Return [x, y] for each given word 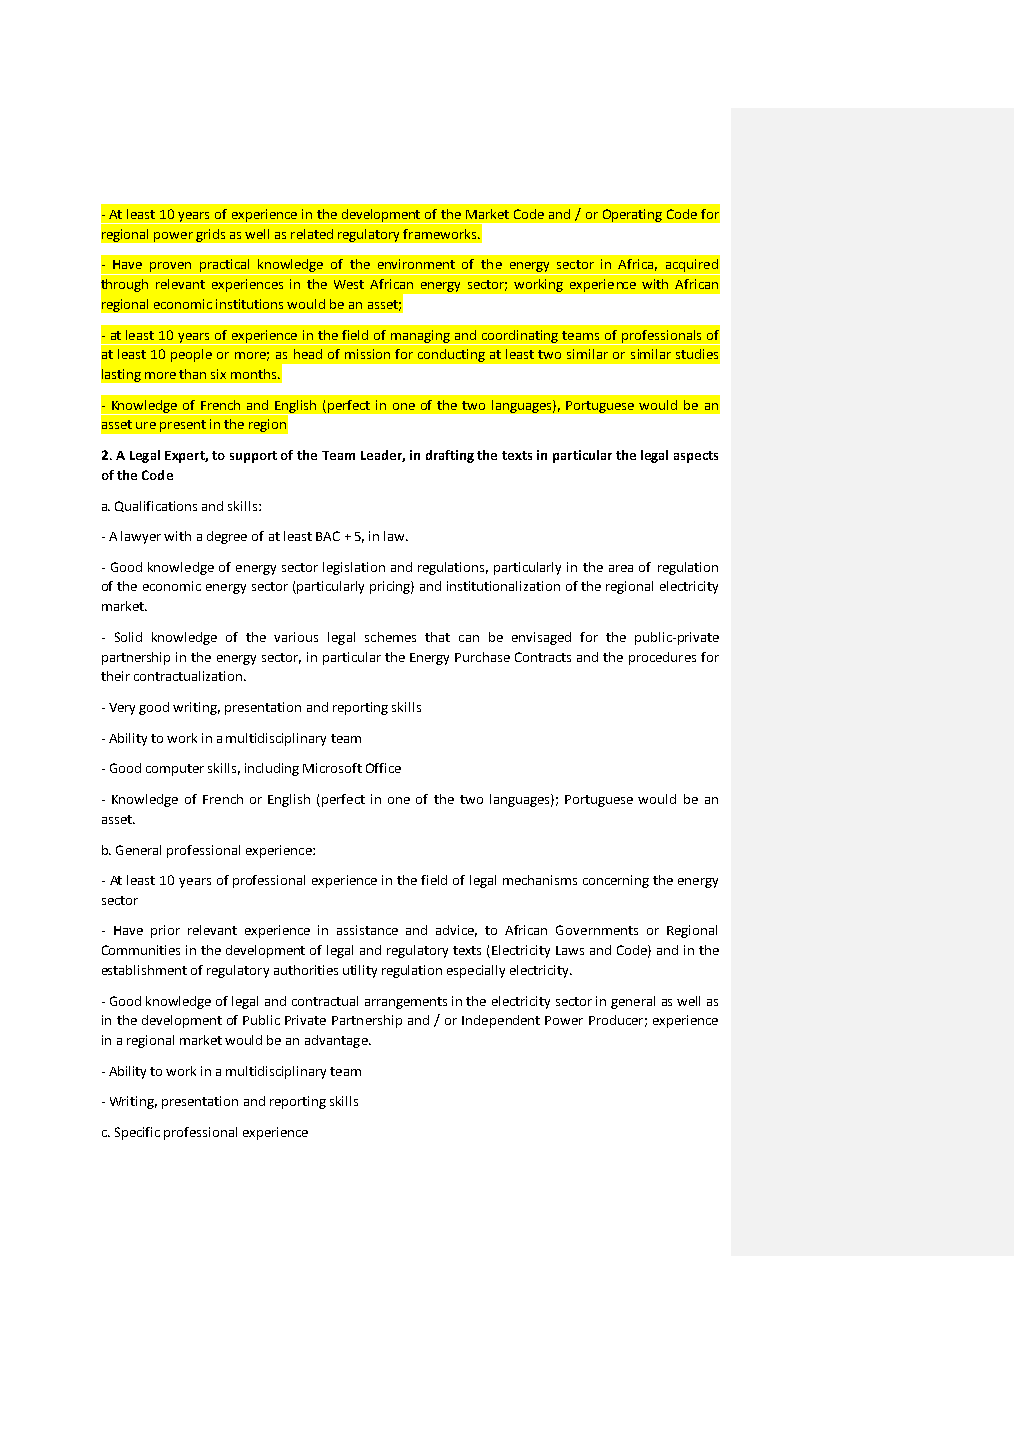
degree [227, 537]
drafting [450, 456]
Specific [137, 1133]
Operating [632, 215]
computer [175, 770]
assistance [367, 930]
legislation [354, 568]
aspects [696, 457]
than [192, 374]
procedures [662, 658]
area [621, 568]
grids [210, 235]
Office [383, 768]
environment [416, 264]
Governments [597, 930]
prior [165, 931]
